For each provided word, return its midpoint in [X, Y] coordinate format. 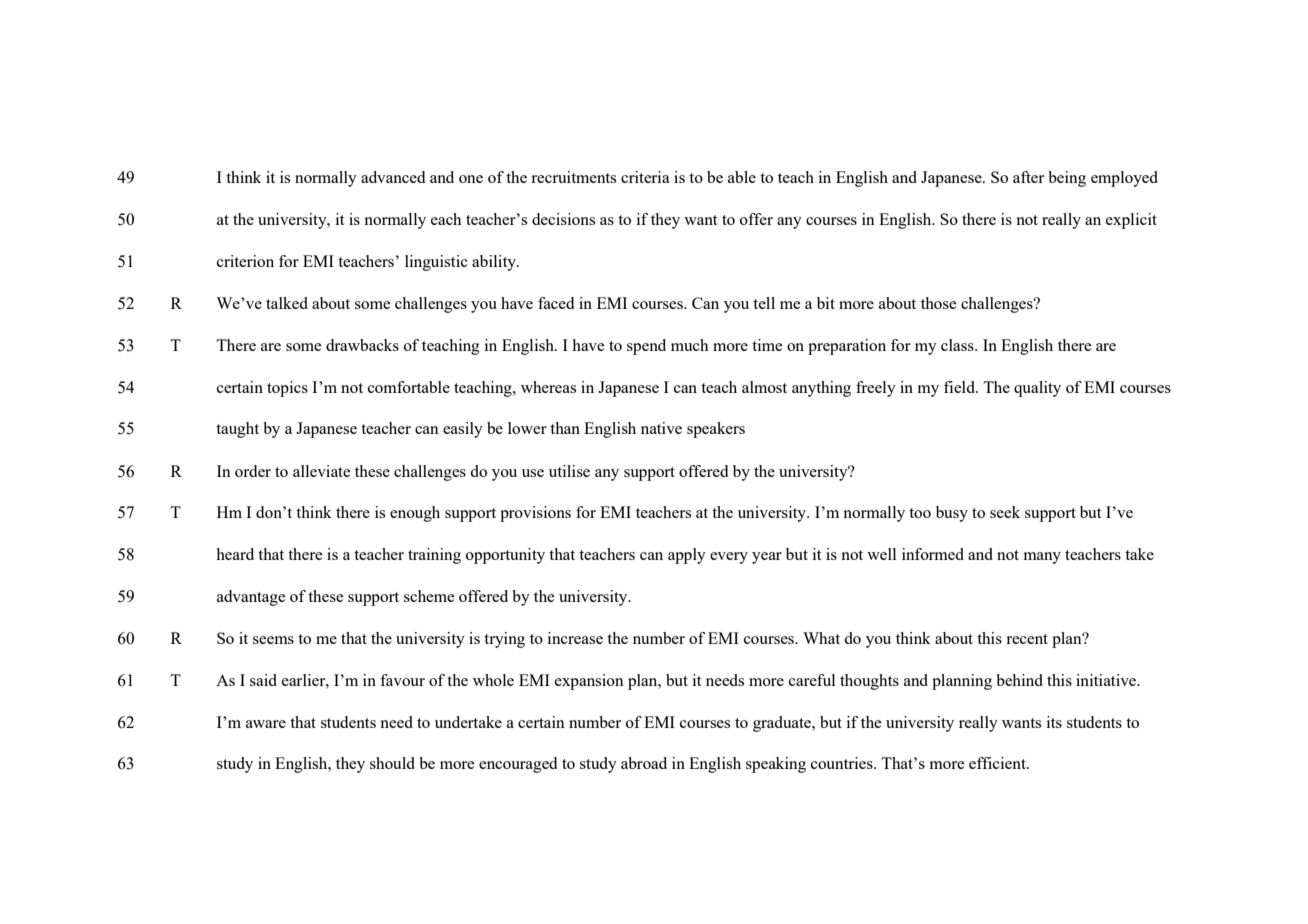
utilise [569, 471]
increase [575, 638]
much [690, 345]
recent [1027, 639]
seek [1005, 512]
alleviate [321, 471]
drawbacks [362, 345]
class [958, 345]
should [392, 763]
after [1028, 177]
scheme [429, 596]
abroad [644, 763]
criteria [645, 177]
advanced [393, 177]
